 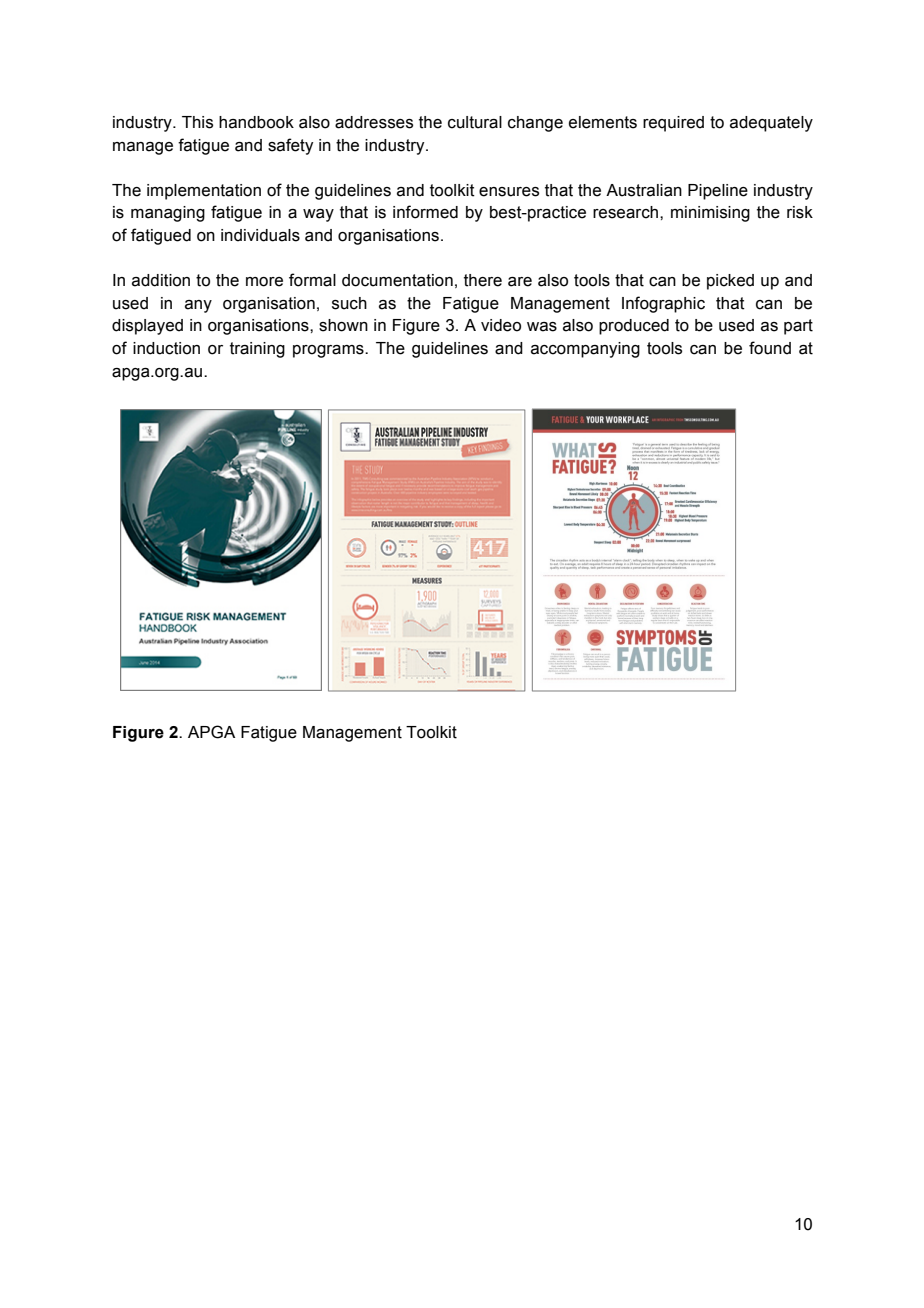 I want to click on This, so click(x=197, y=122).
